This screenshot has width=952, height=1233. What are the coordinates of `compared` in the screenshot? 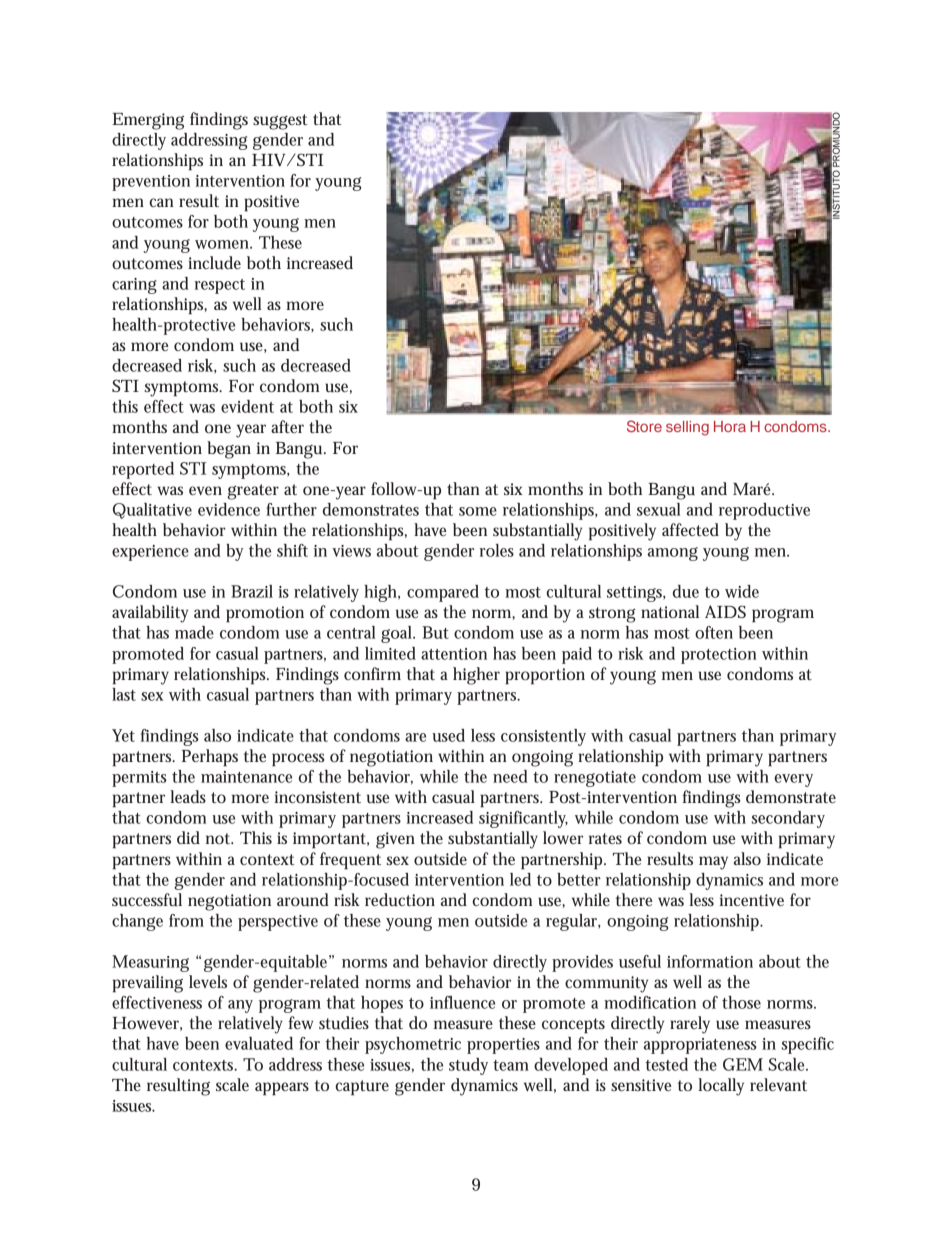 It's located at (443, 593).
